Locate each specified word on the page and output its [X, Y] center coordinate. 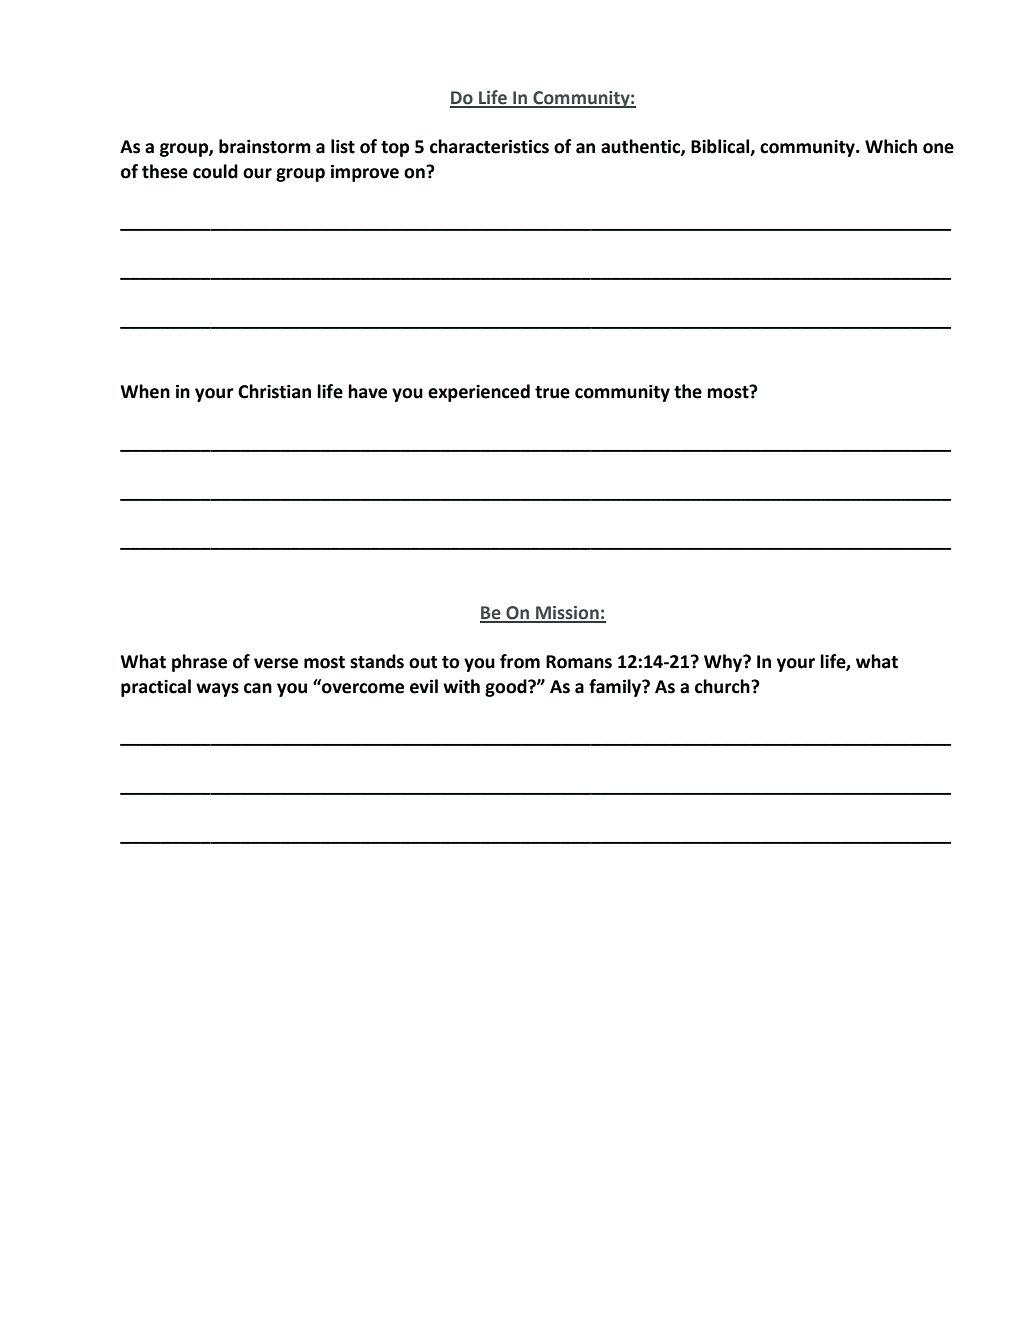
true [552, 392]
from [520, 661]
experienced [479, 393]
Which [891, 146]
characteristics [489, 146]
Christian [274, 391]
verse [276, 663]
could [215, 171]
